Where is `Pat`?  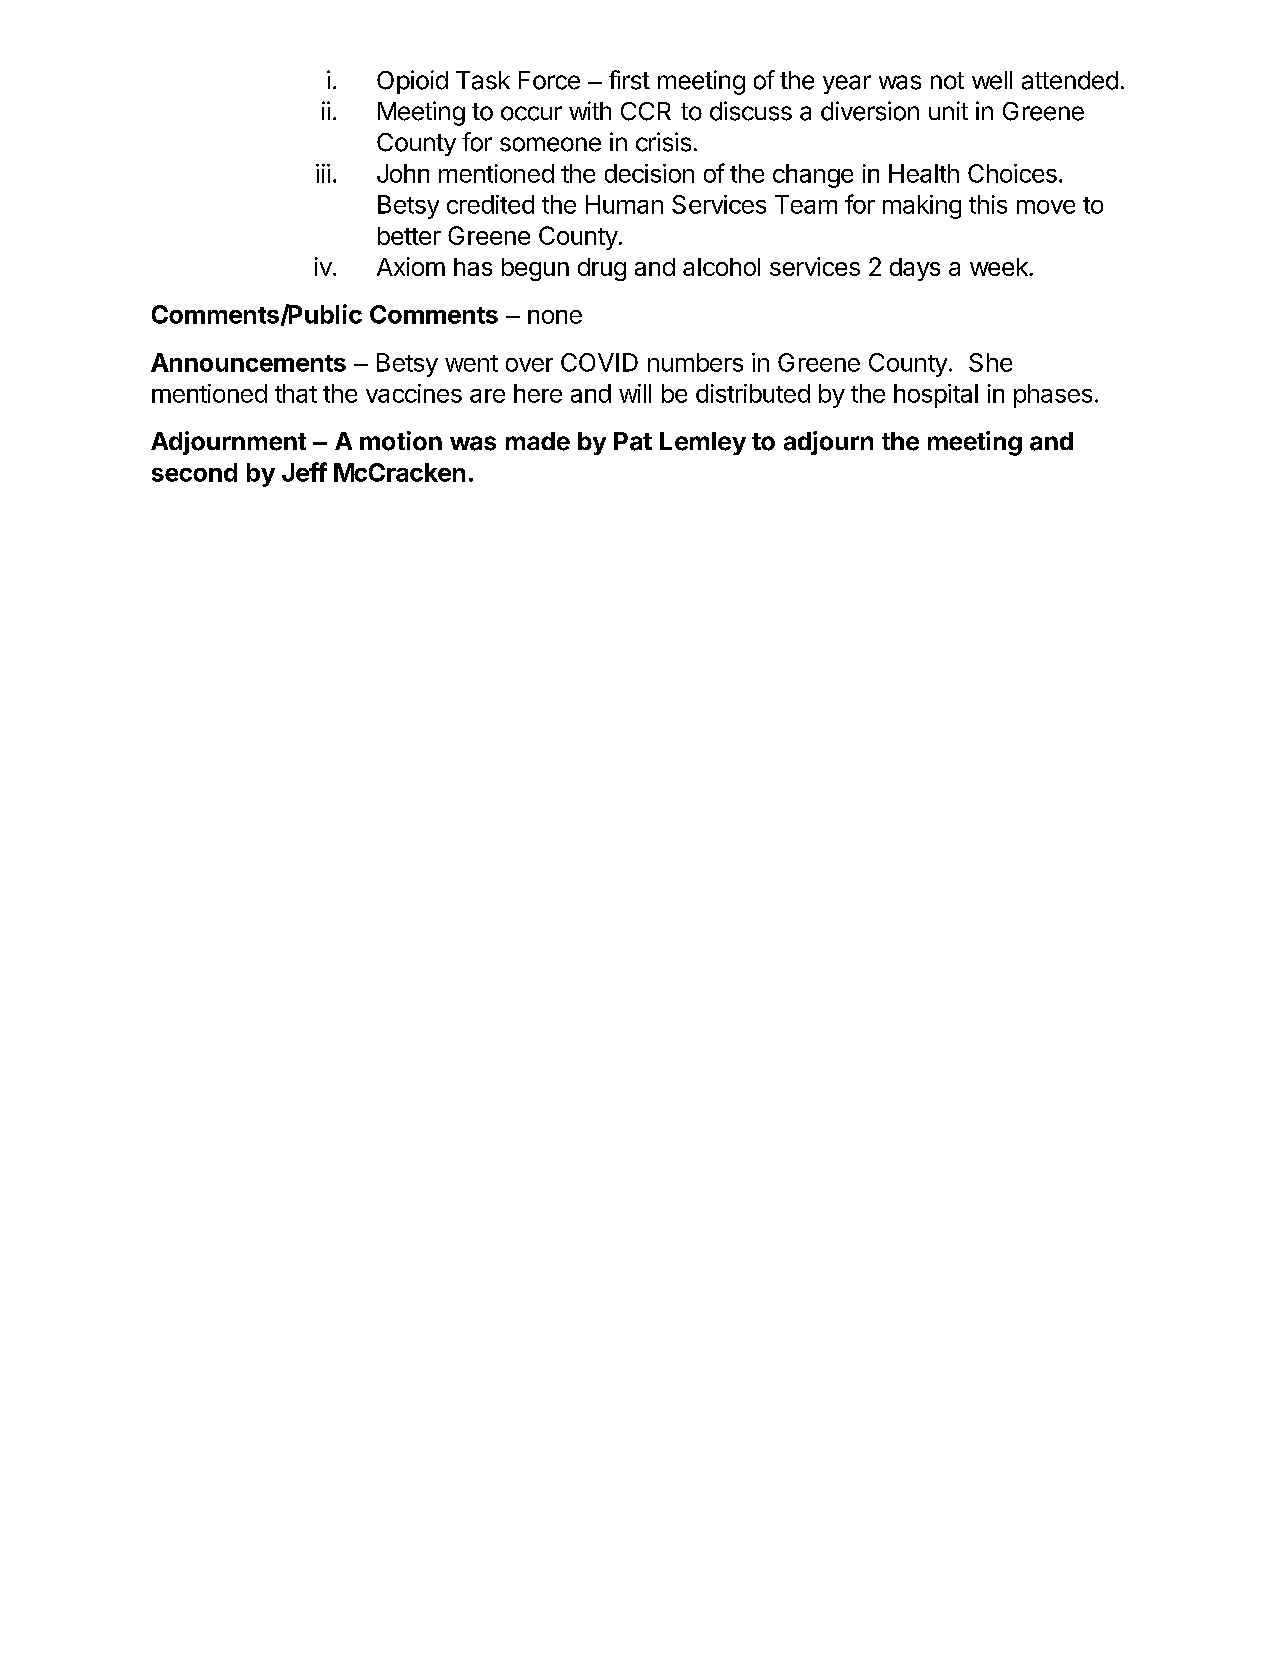
Pat is located at coordinates (633, 441).
